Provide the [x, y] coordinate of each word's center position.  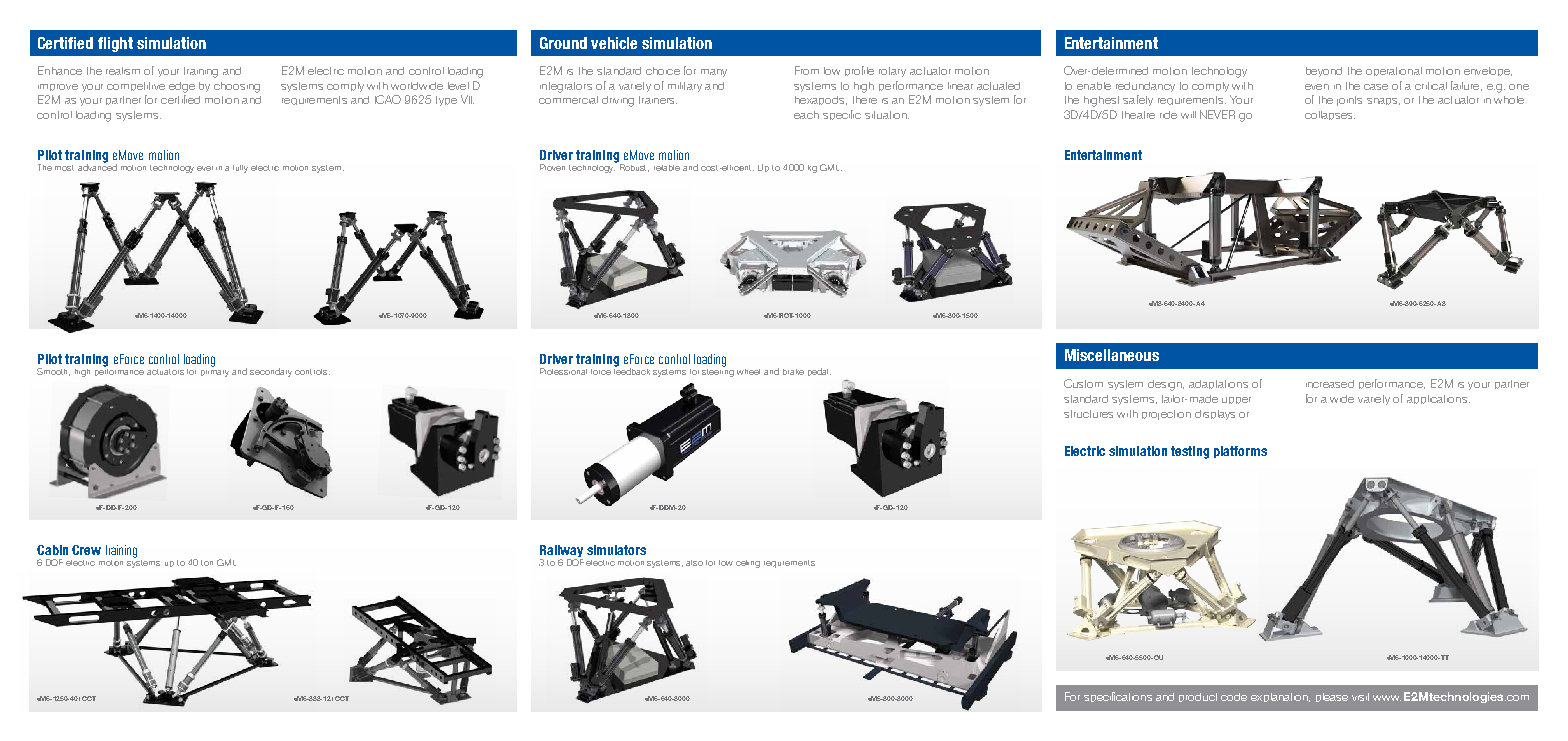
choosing [237, 87]
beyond [1324, 72]
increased [1330, 384]
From [807, 70]
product [1198, 697]
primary [215, 371]
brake [793, 372]
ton [207, 563]
